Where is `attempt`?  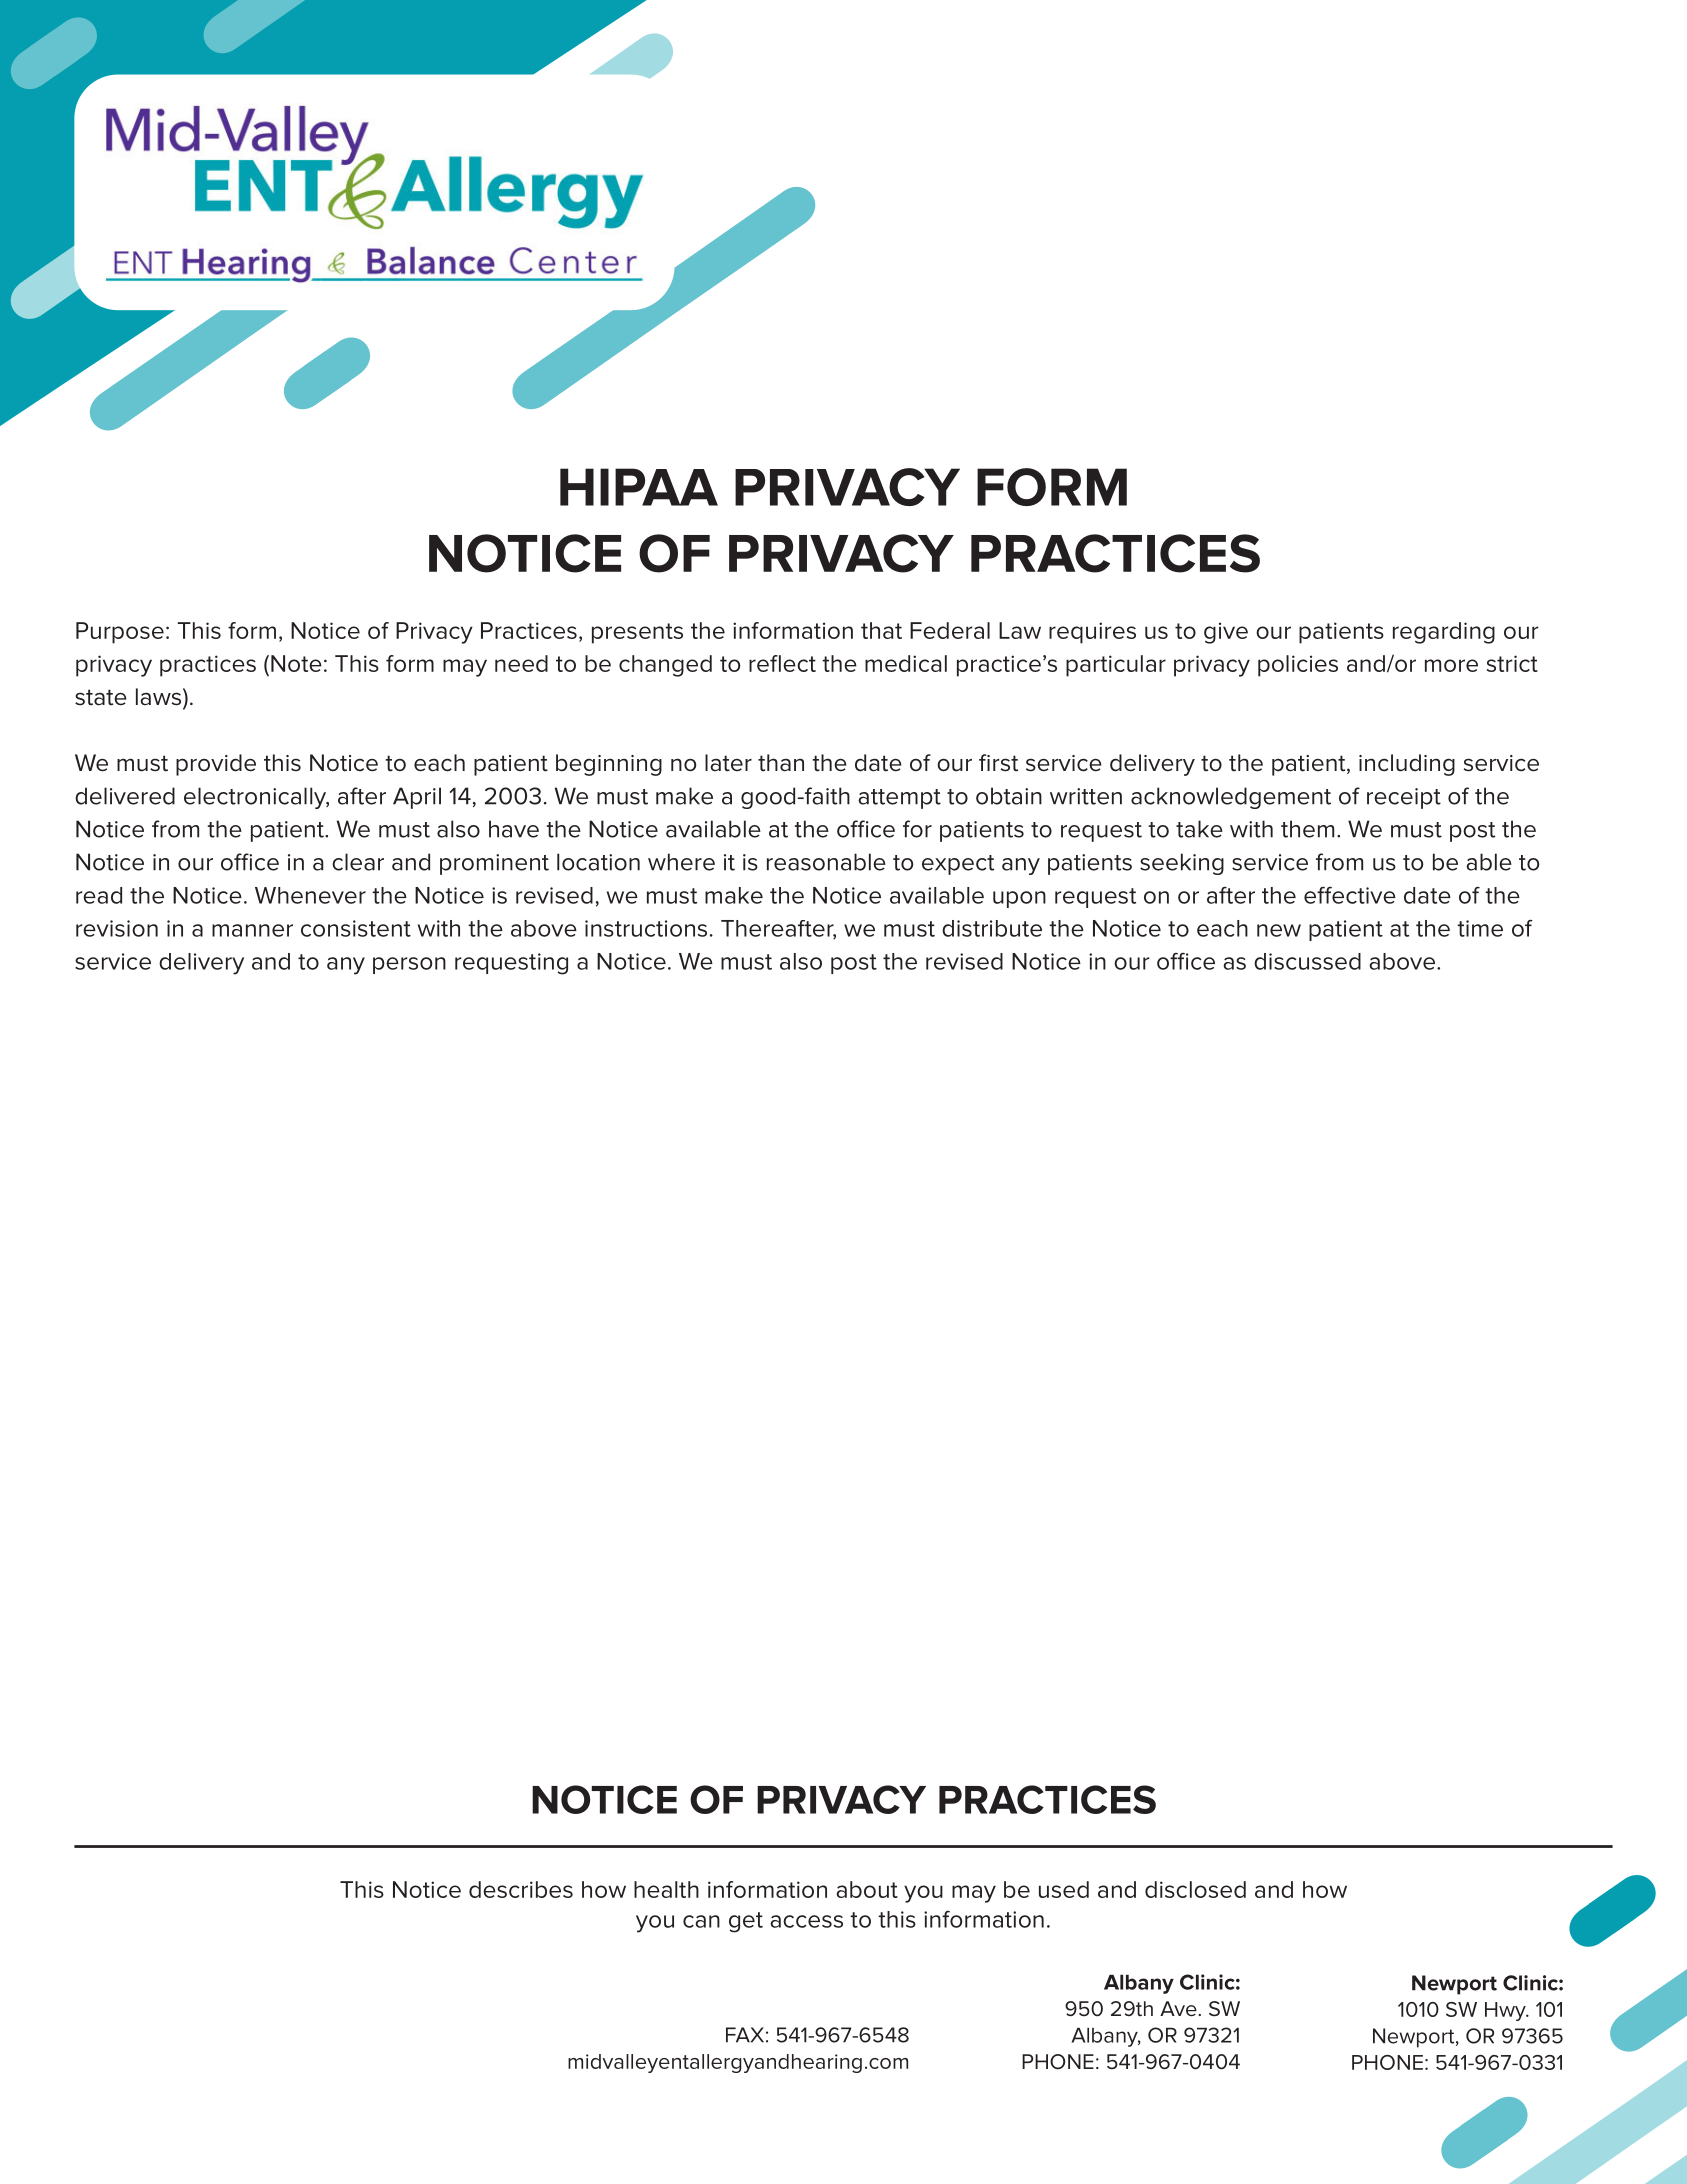 attempt is located at coordinates (899, 799).
